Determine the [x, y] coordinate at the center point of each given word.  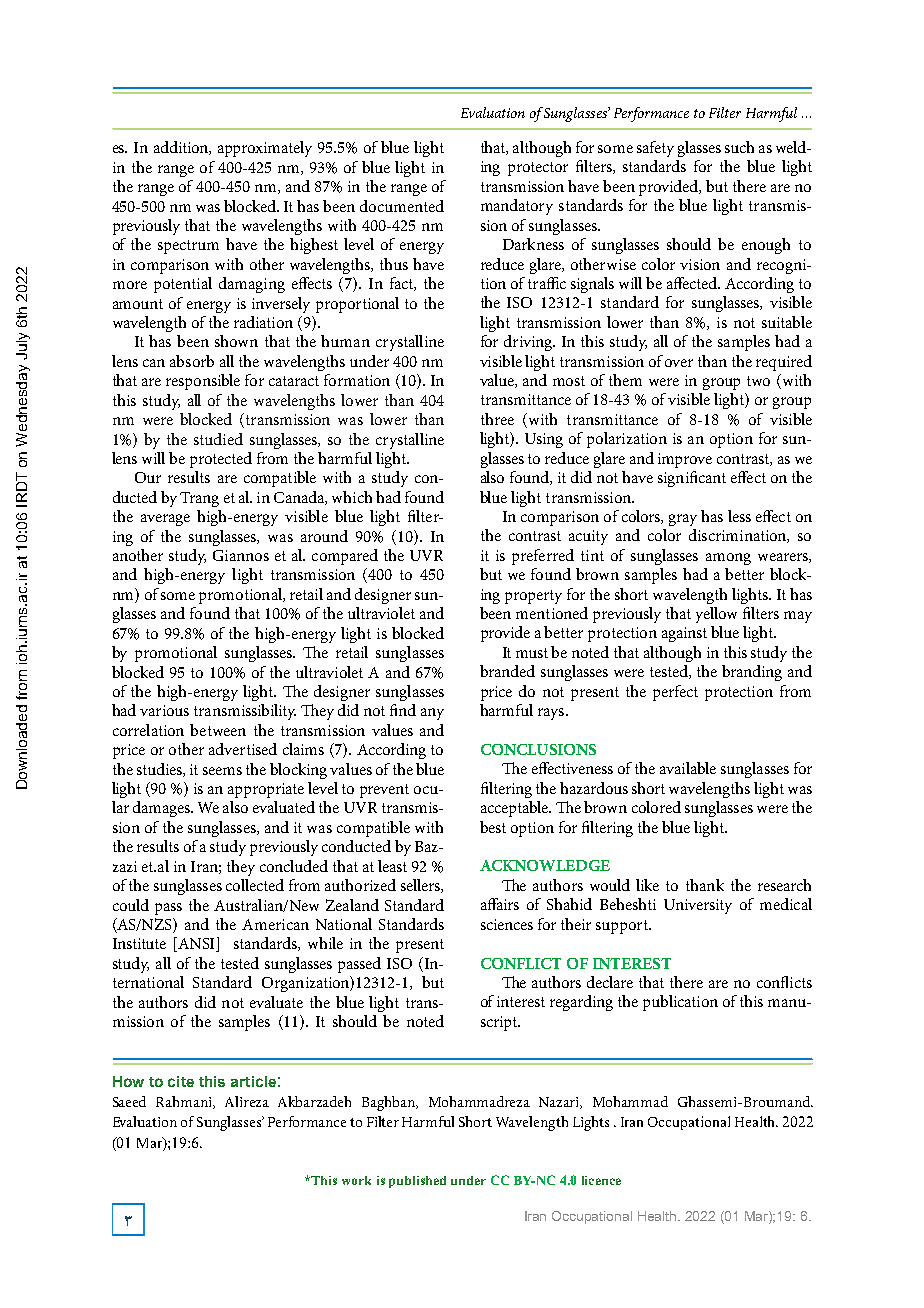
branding [752, 673]
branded [507, 671]
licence [601, 1180]
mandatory [517, 207]
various [164, 710]
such [739, 147]
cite [181, 1081]
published [417, 1182]
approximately [265, 149]
